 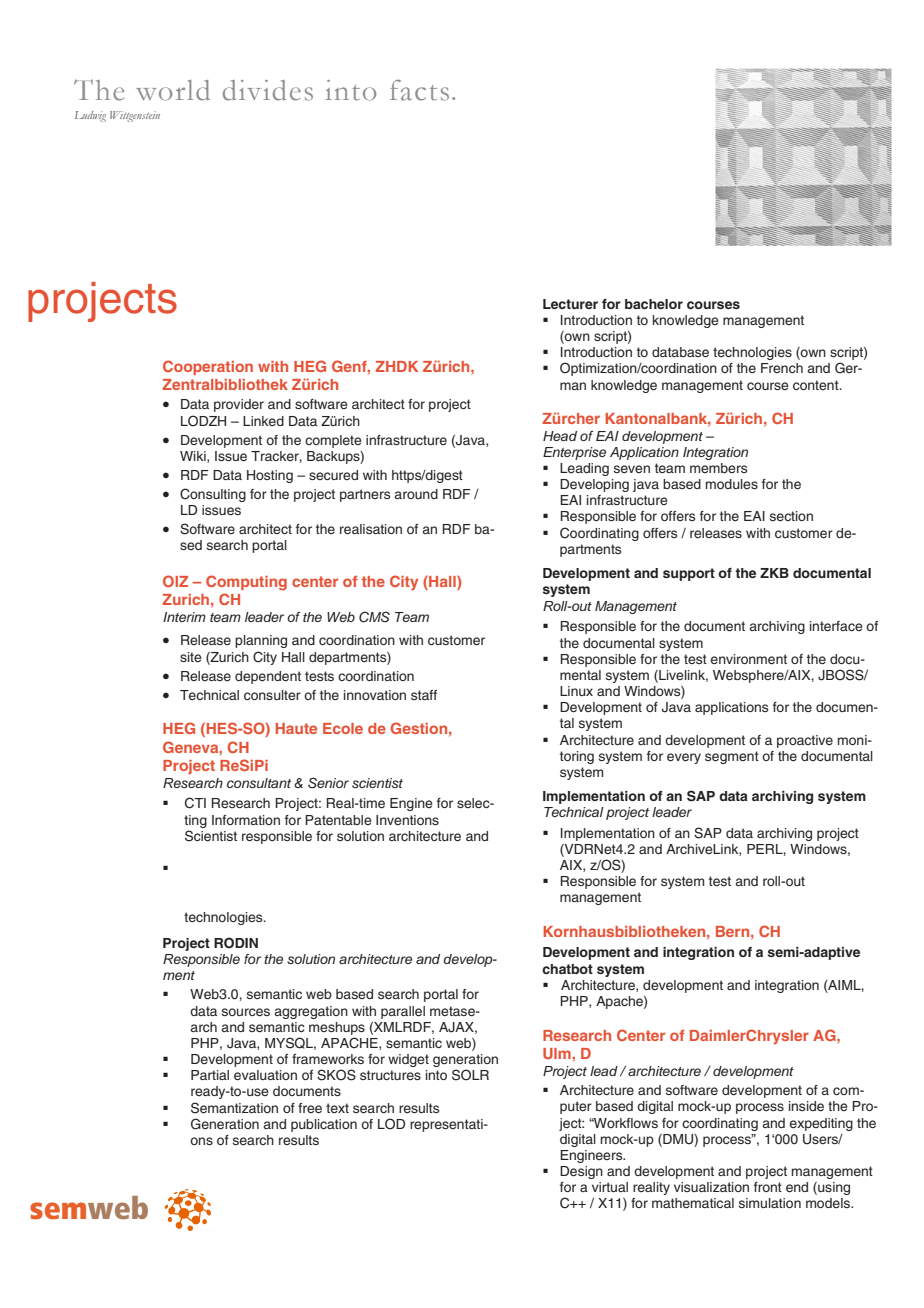 What do you see at coordinates (419, 90) in the image?
I see `facts` at bounding box center [419, 90].
